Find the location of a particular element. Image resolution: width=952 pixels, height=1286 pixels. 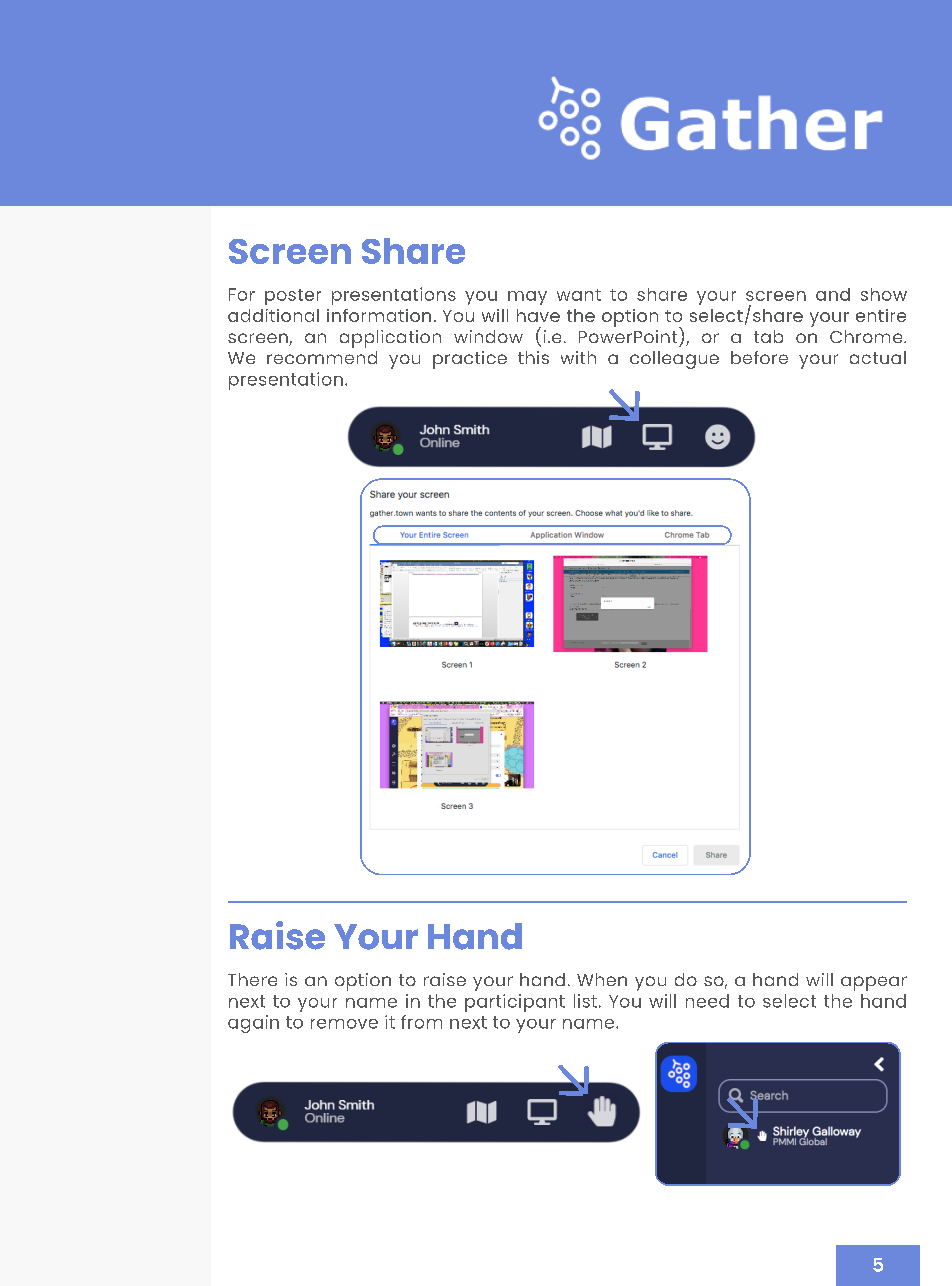

list is located at coordinates (585, 1001).
